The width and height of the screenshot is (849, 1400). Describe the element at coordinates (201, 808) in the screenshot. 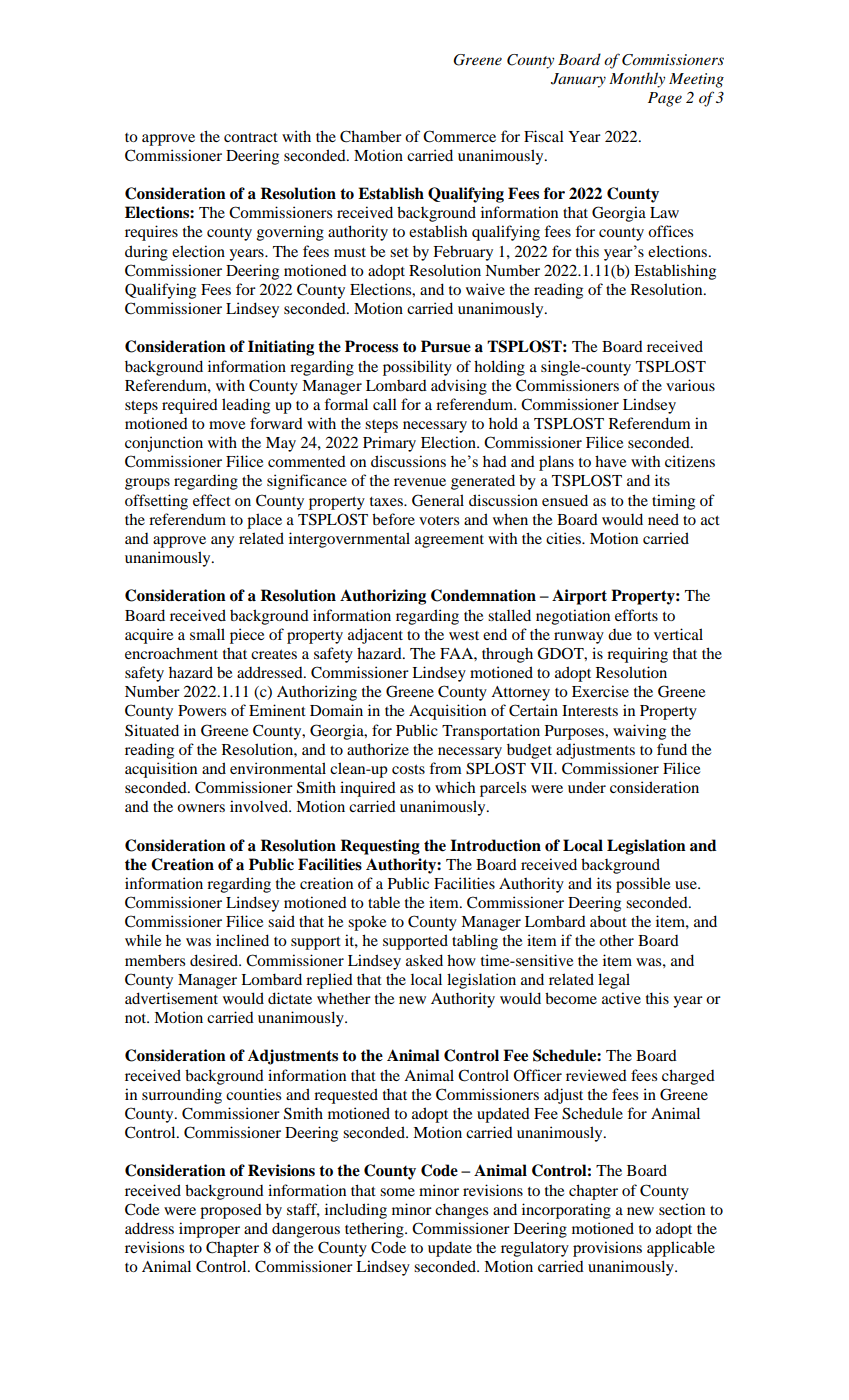

I see `owners` at that location.
